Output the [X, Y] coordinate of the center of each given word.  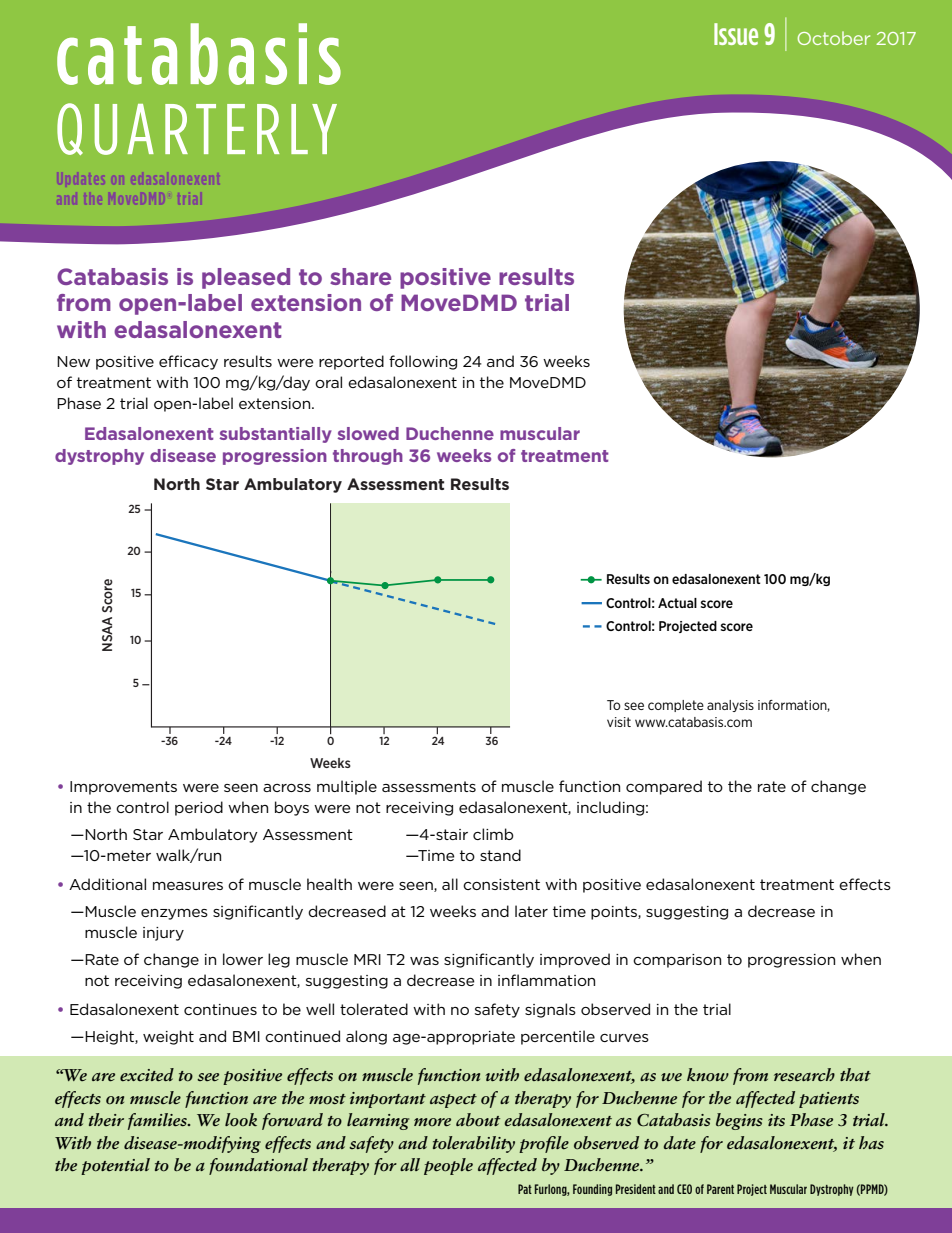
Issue [736, 34]
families [158, 1121]
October [833, 38]
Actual [677, 603]
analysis [730, 706]
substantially [275, 435]
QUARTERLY [197, 129]
